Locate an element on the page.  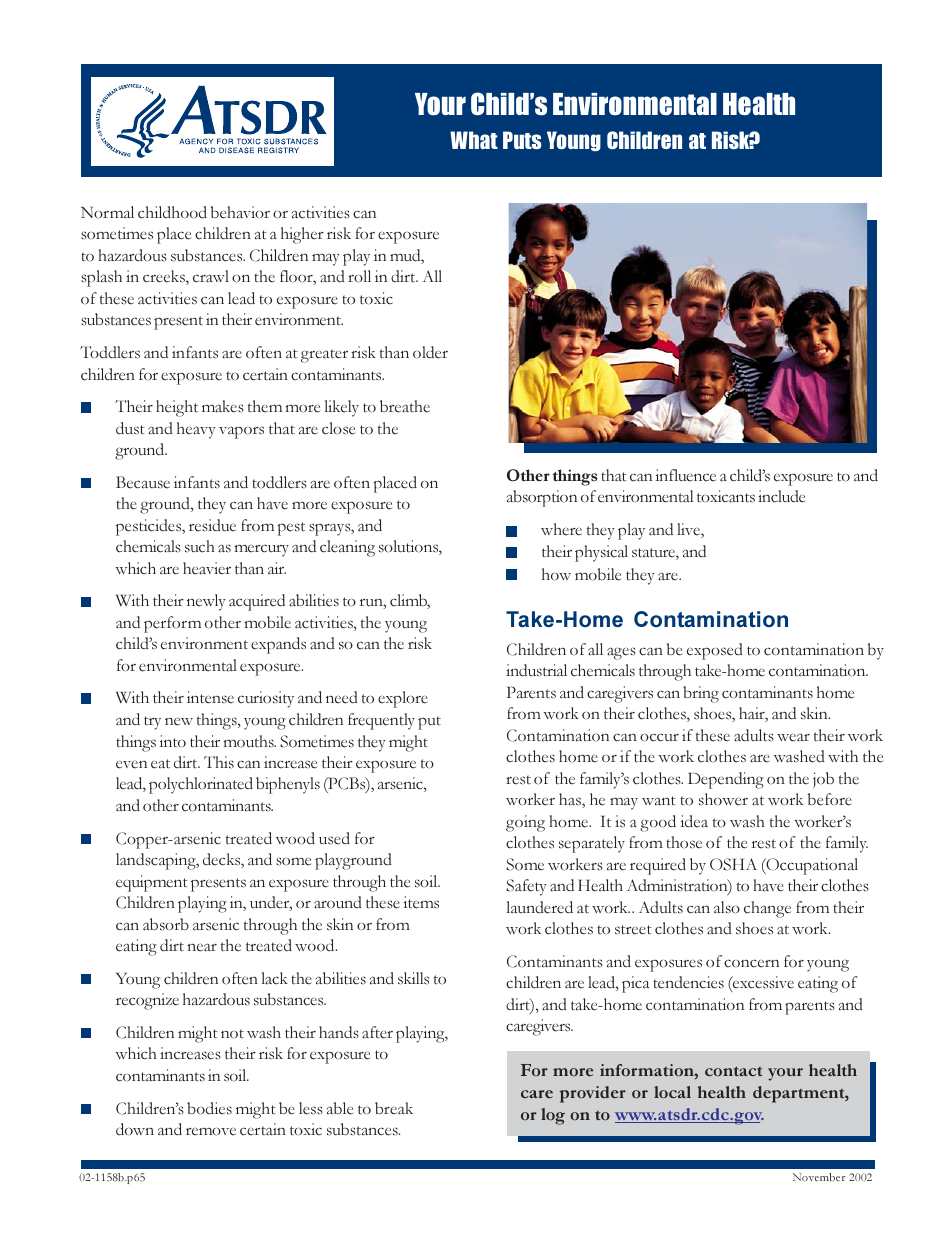
exposed is located at coordinates (715, 651).
